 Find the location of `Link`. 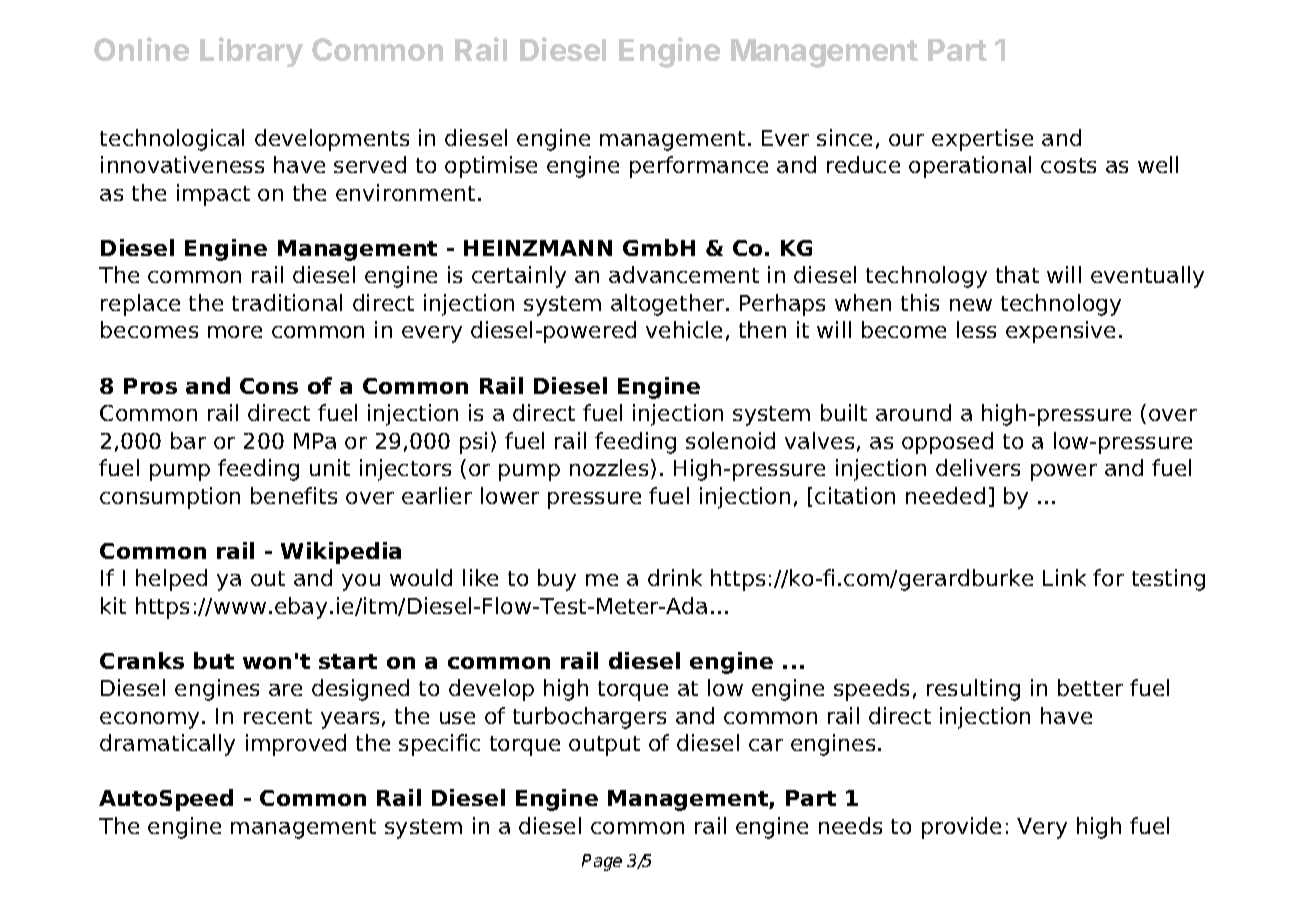

Link is located at coordinates (1064, 577).
